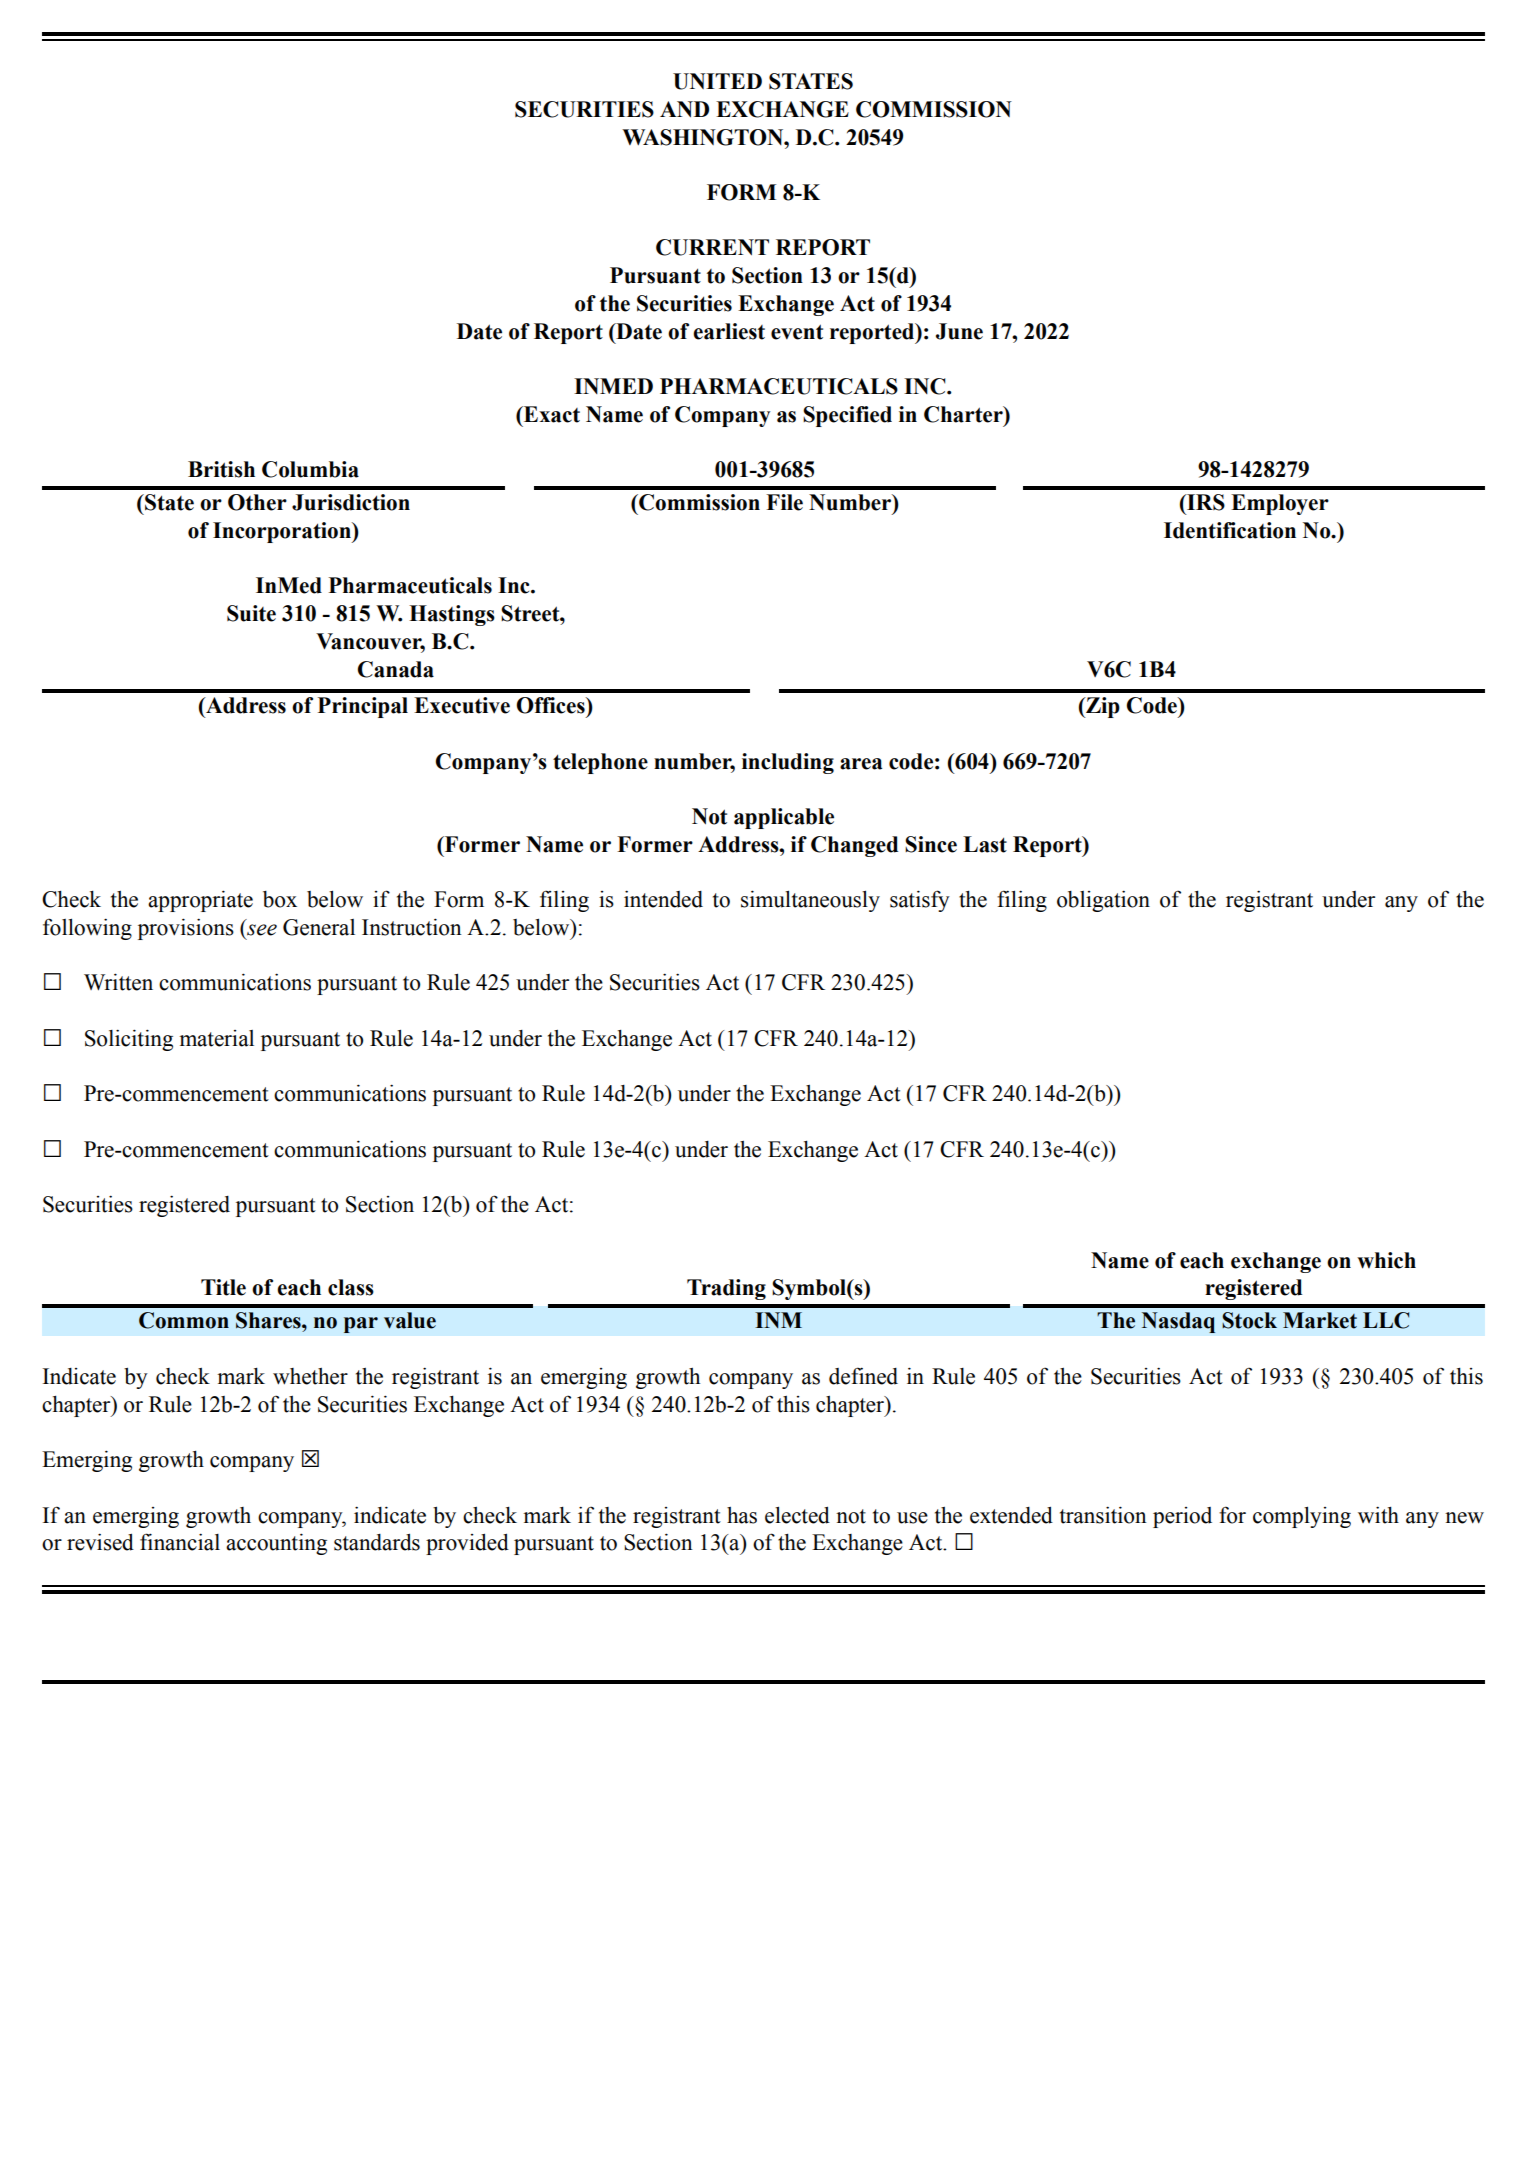 This screenshot has width=1528, height=2162. What do you see at coordinates (712, 247) in the screenshot?
I see `CURRENT` at bounding box center [712, 247].
